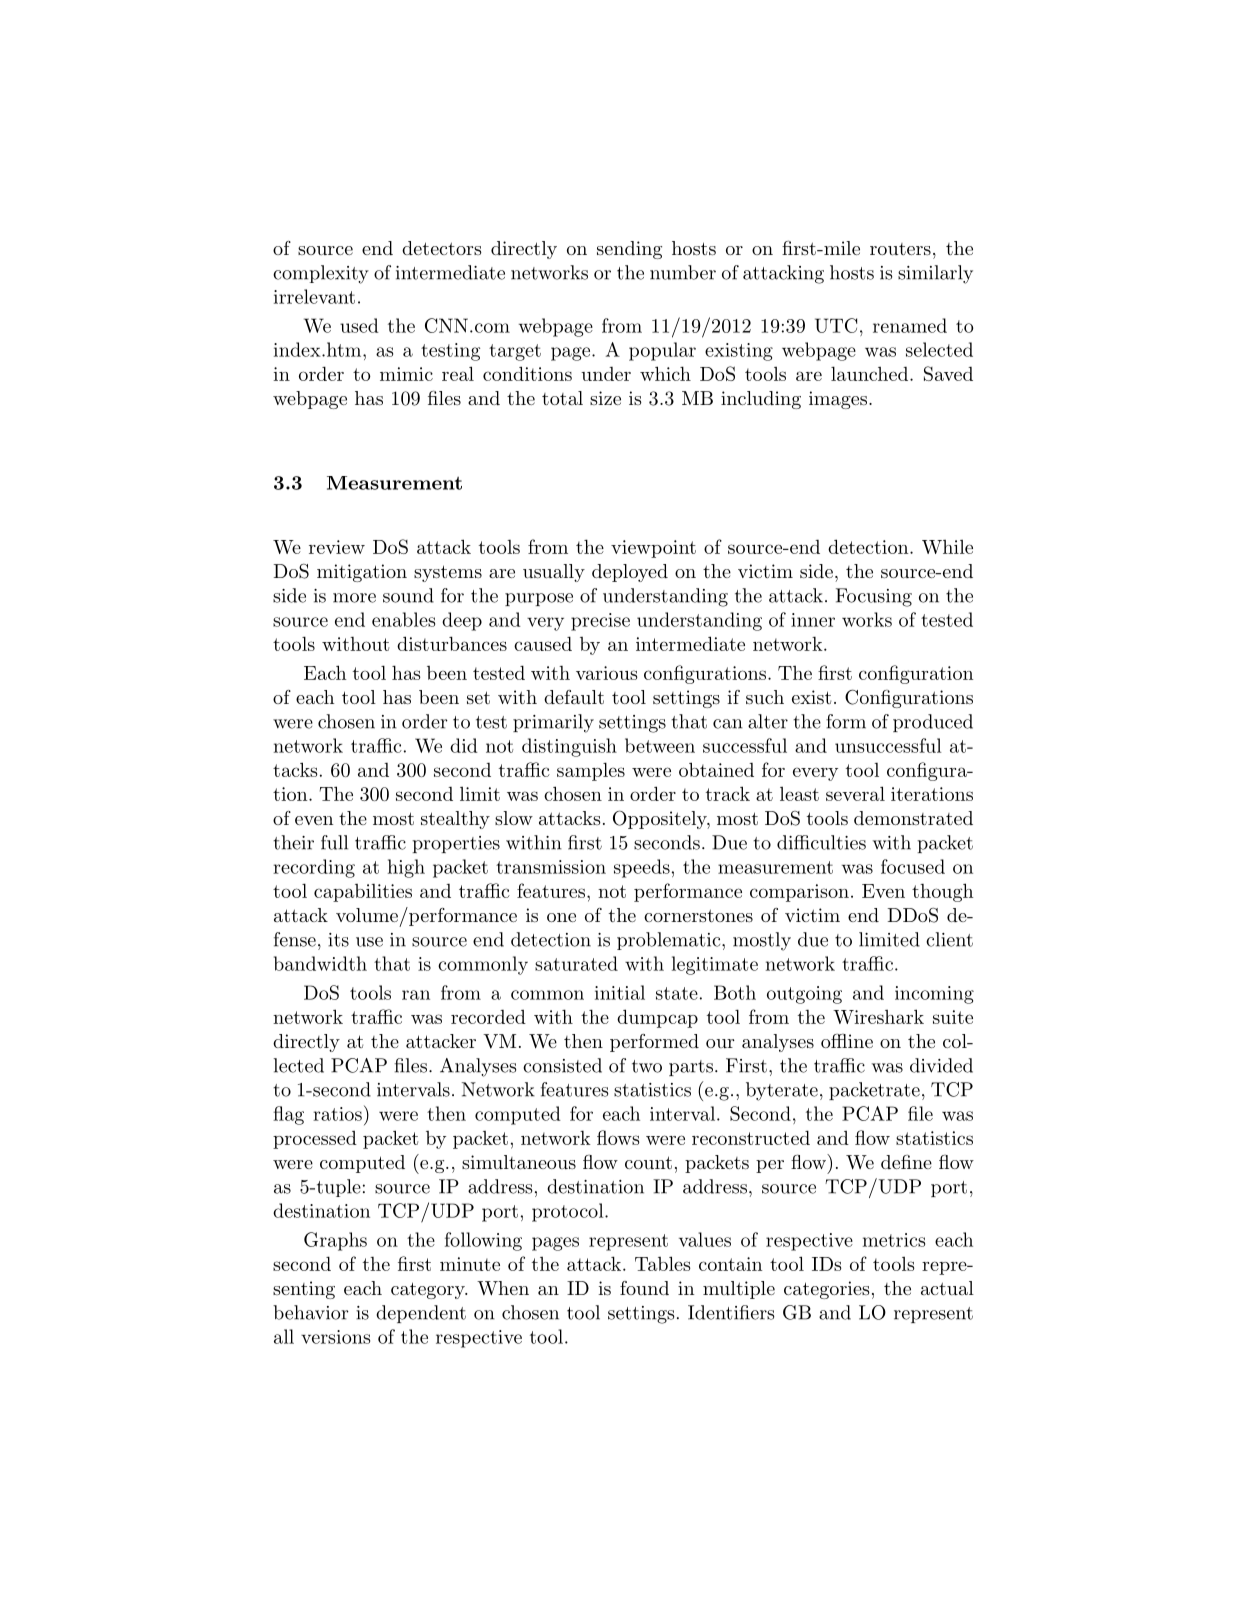 The image size is (1240, 1605). What do you see at coordinates (629, 250) in the document?
I see `sending` at bounding box center [629, 250].
